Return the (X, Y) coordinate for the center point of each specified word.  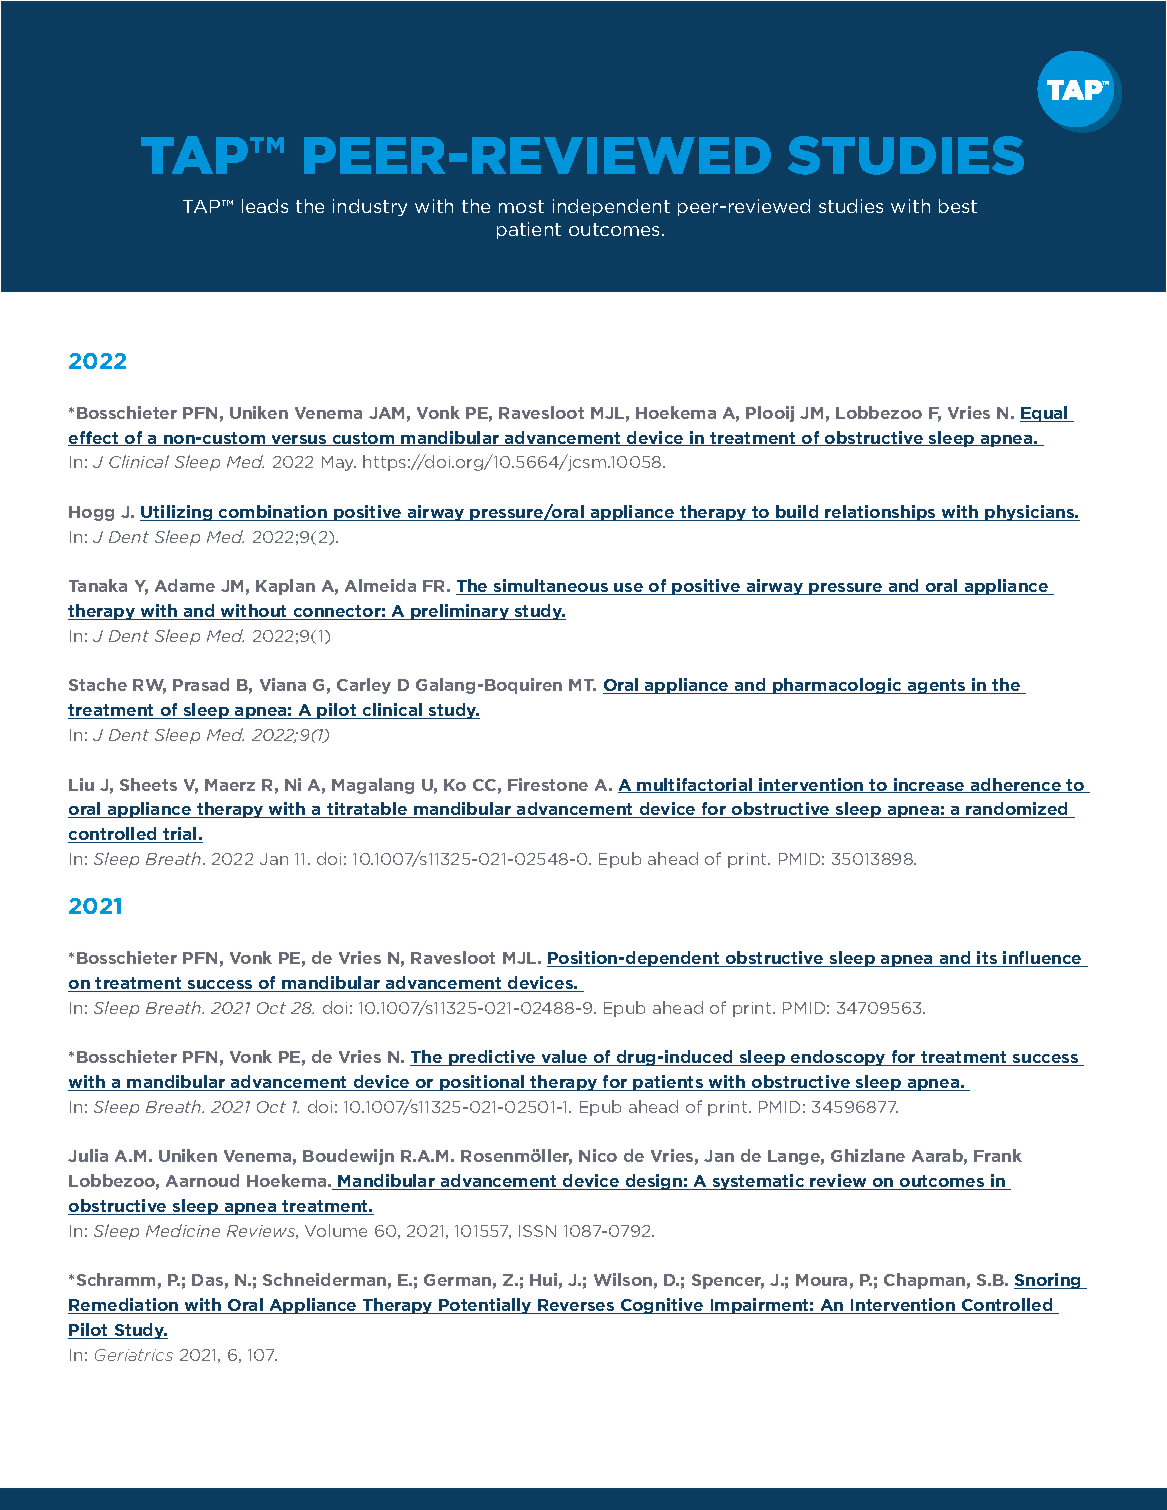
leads (265, 206)
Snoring (1049, 1281)
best (958, 206)
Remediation (124, 1306)
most (521, 206)
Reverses (576, 1306)
